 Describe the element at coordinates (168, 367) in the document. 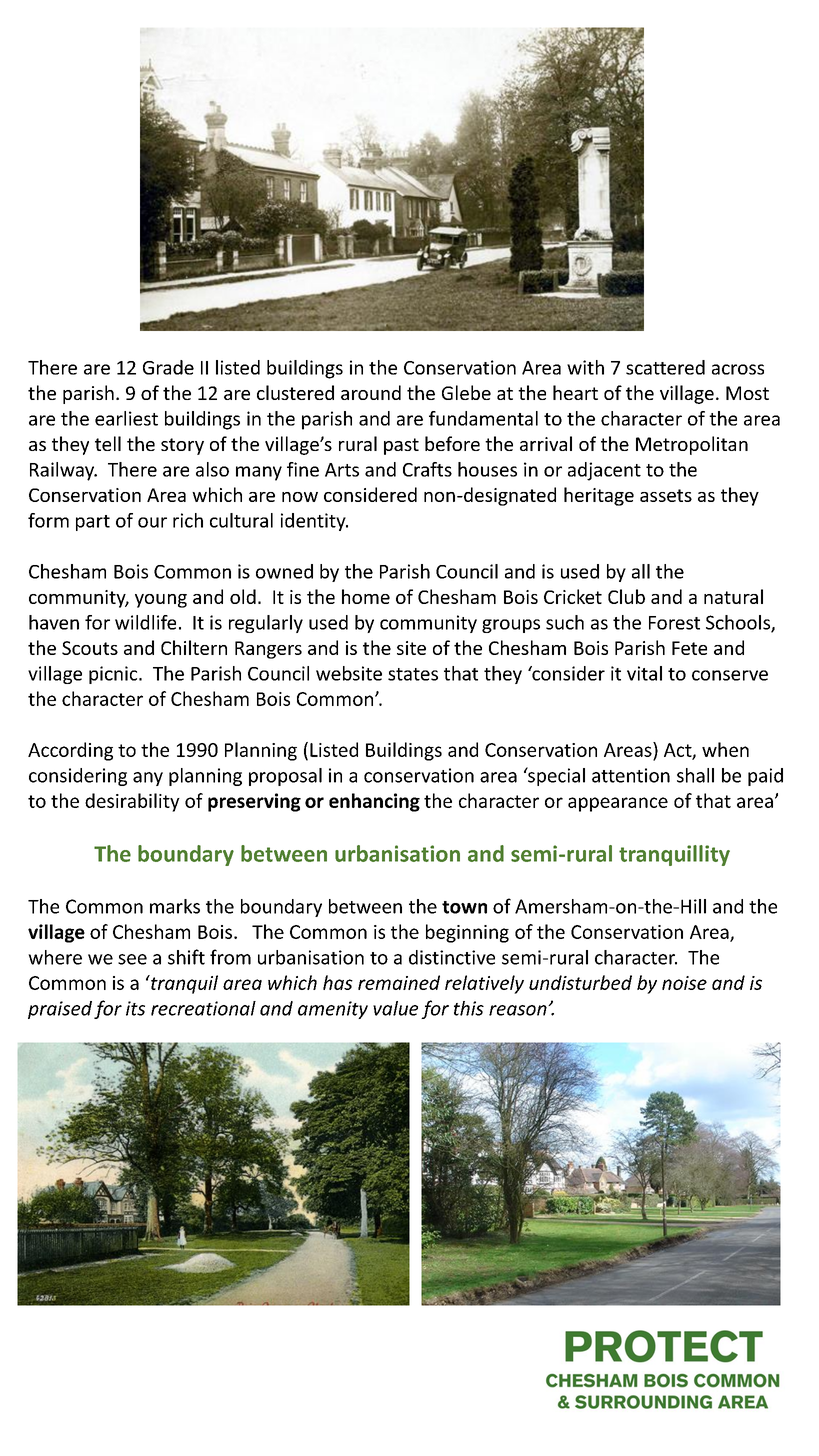

I see `Grade` at that location.
